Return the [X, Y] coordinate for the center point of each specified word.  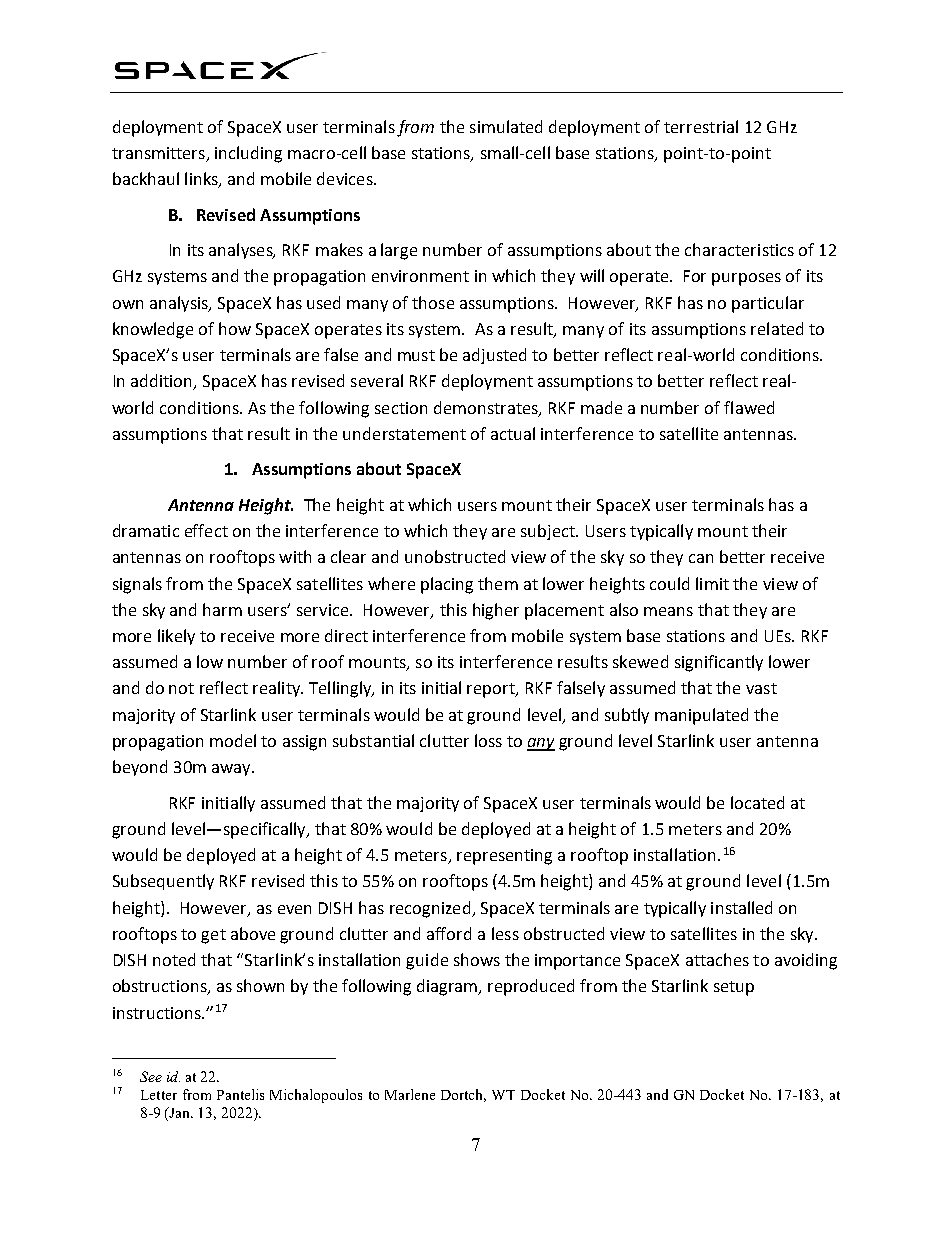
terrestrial [701, 126]
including [248, 154]
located [757, 802]
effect [206, 530]
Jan [180, 1112]
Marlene [410, 1094]
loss [488, 740]
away [232, 770]
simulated [506, 126]
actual [513, 433]
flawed [749, 407]
